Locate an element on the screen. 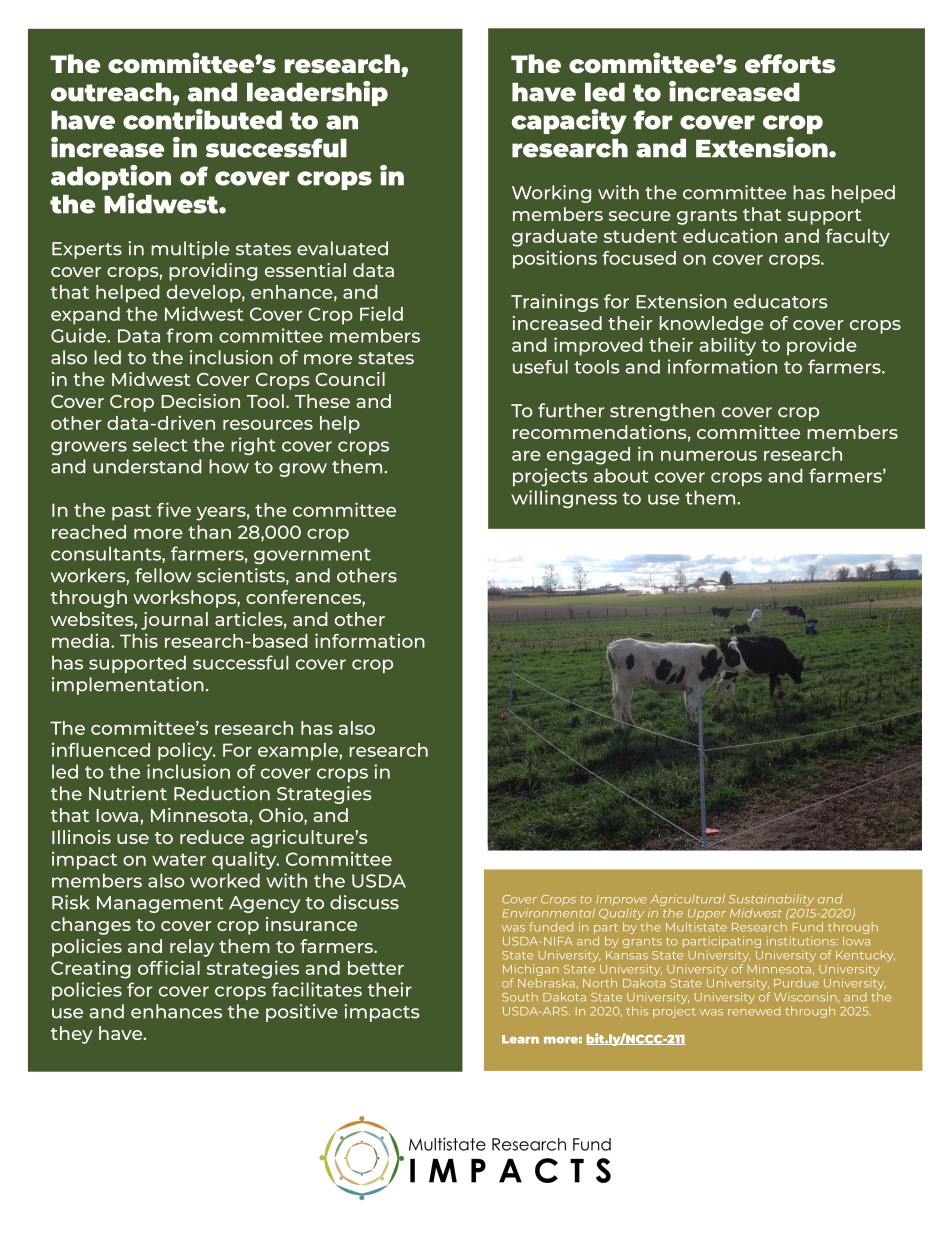 The height and width of the screenshot is (1233, 952). efforts is located at coordinates (790, 63).
